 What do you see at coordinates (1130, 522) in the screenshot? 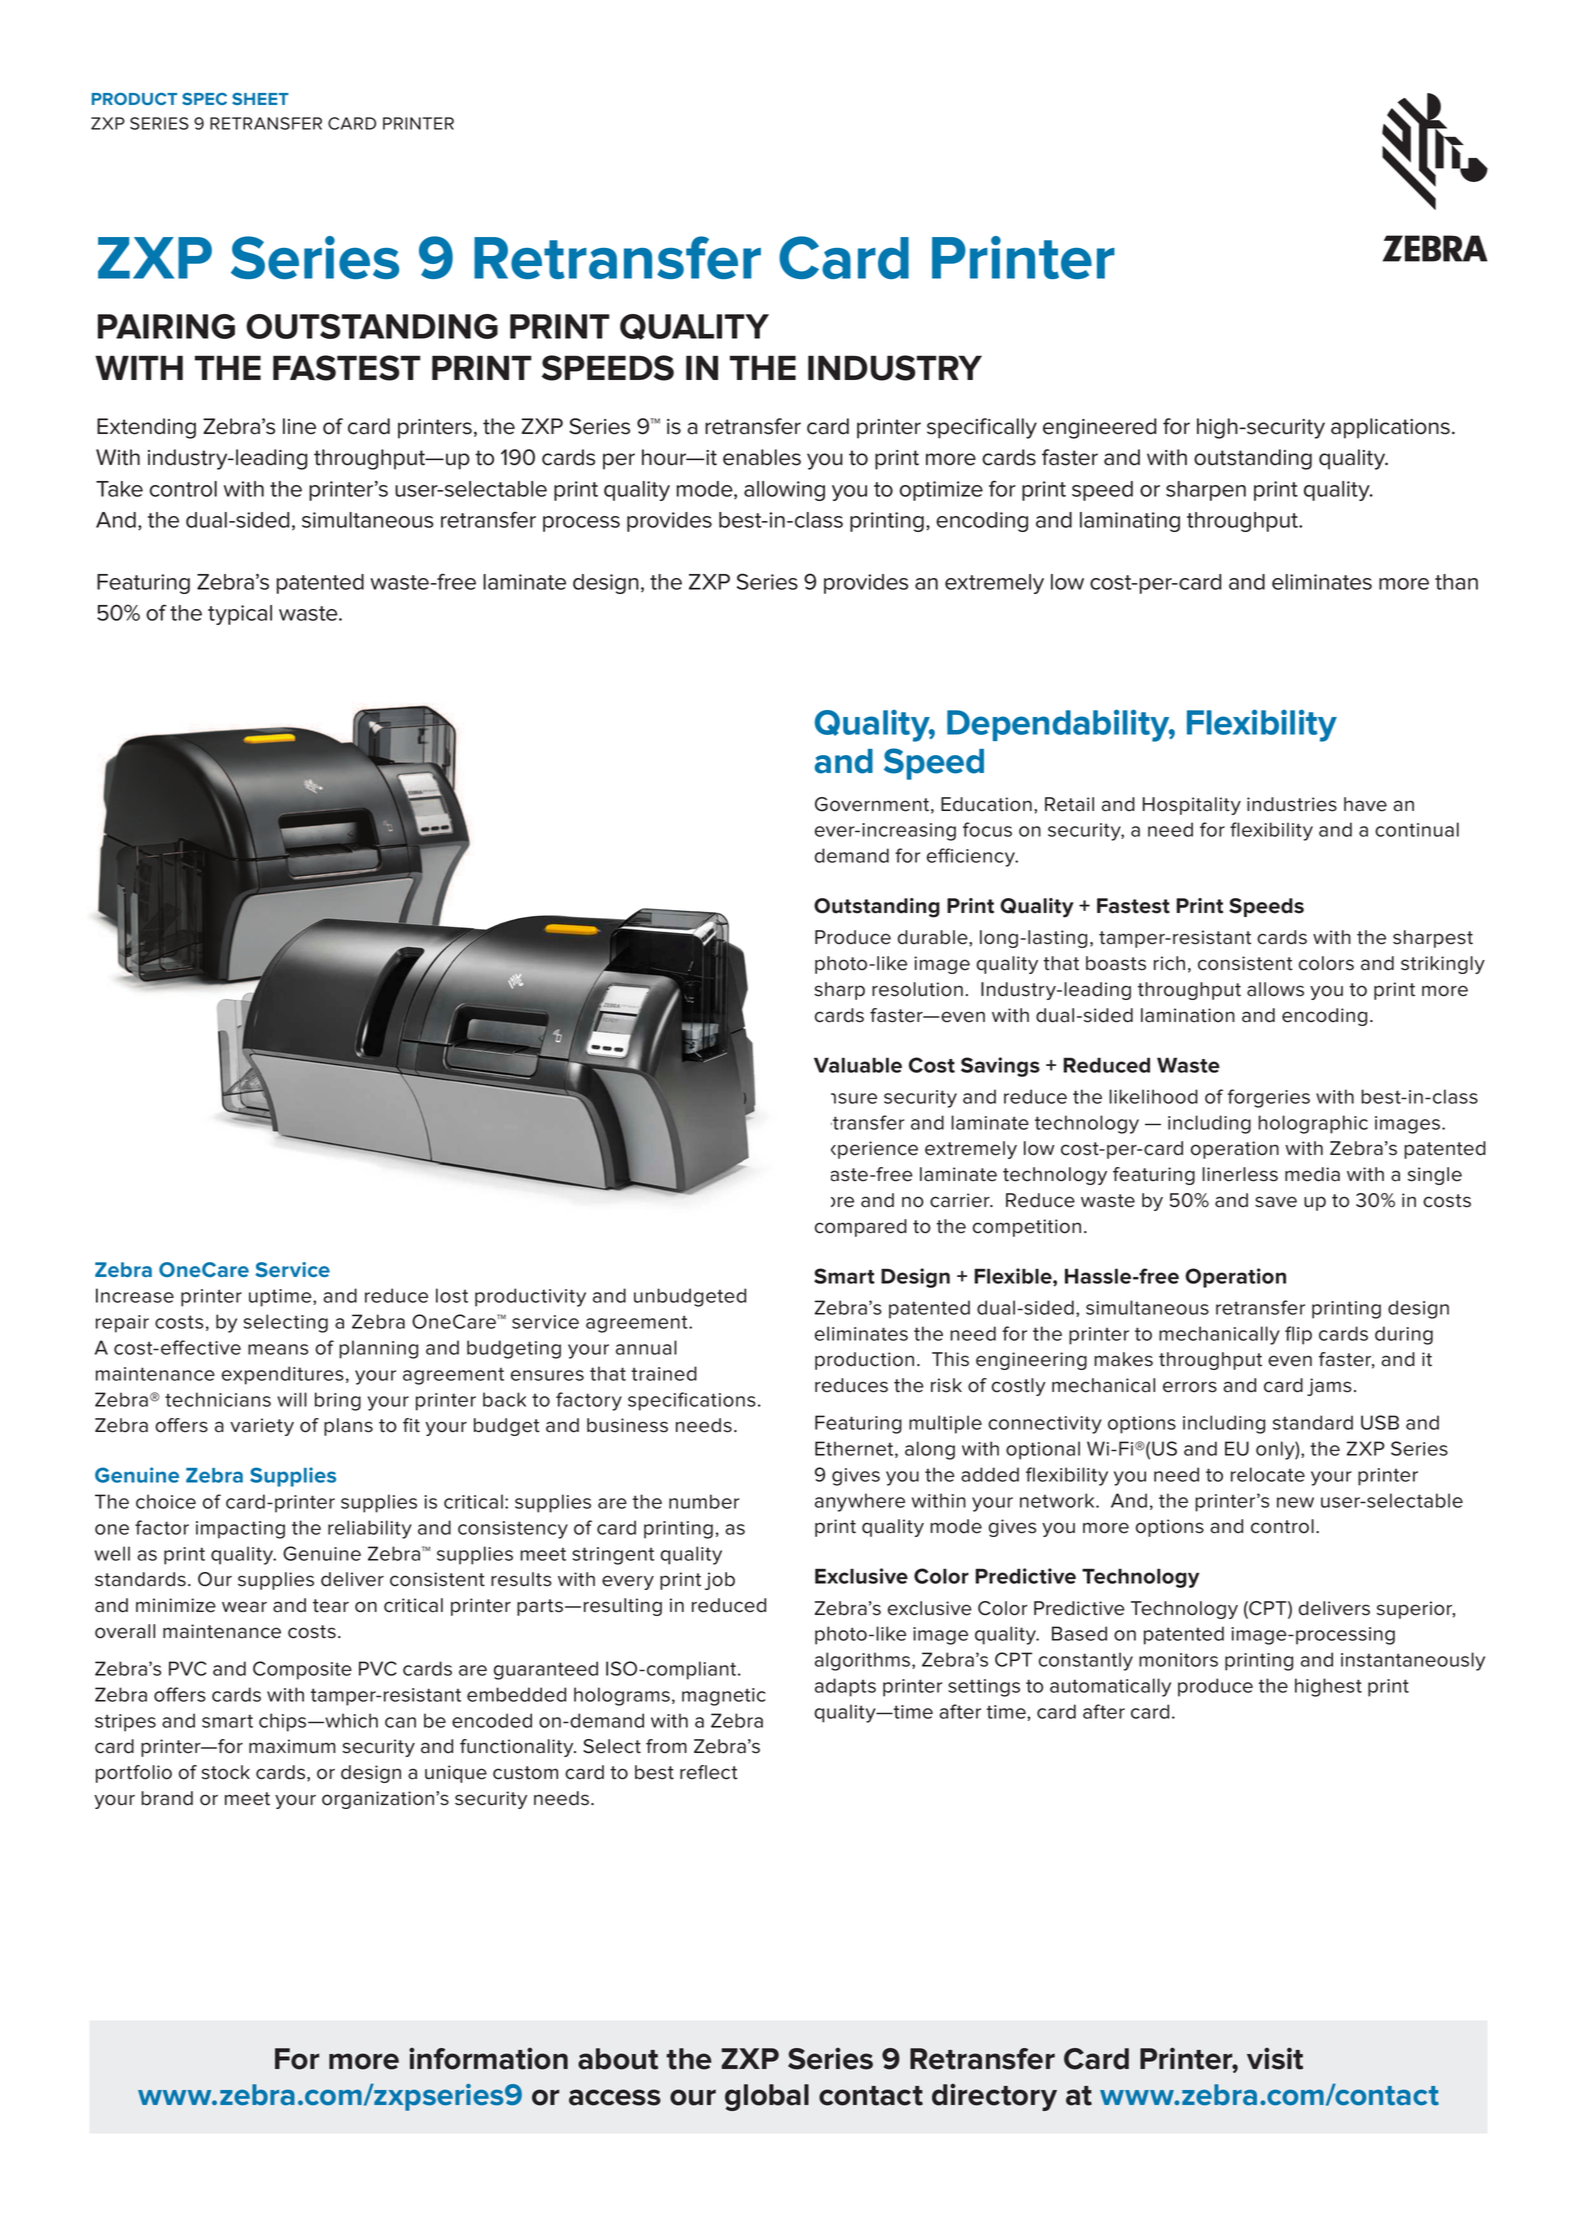
I see `laminating` at bounding box center [1130, 522].
